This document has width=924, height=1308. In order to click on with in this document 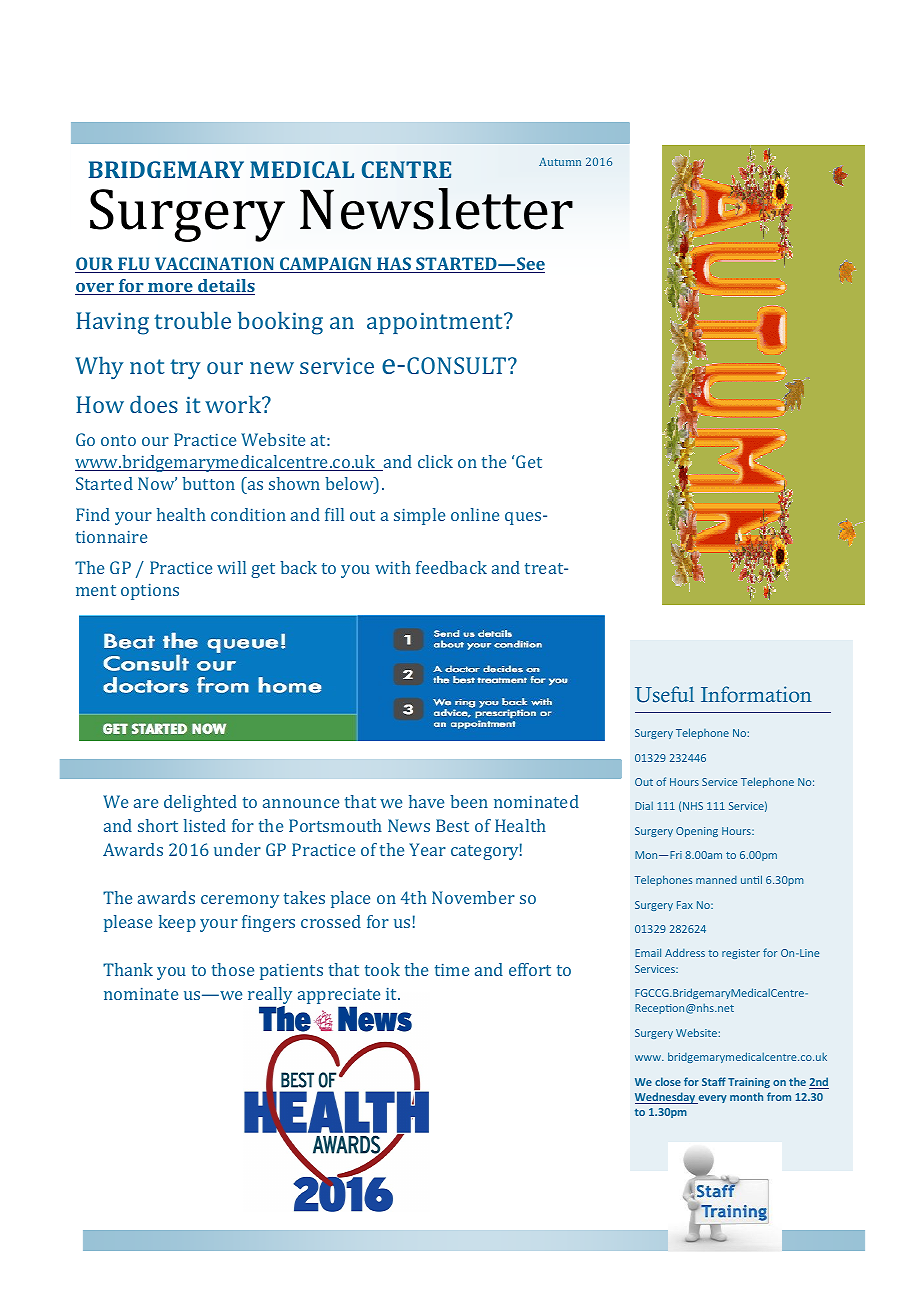, I will do `click(393, 567)`.
